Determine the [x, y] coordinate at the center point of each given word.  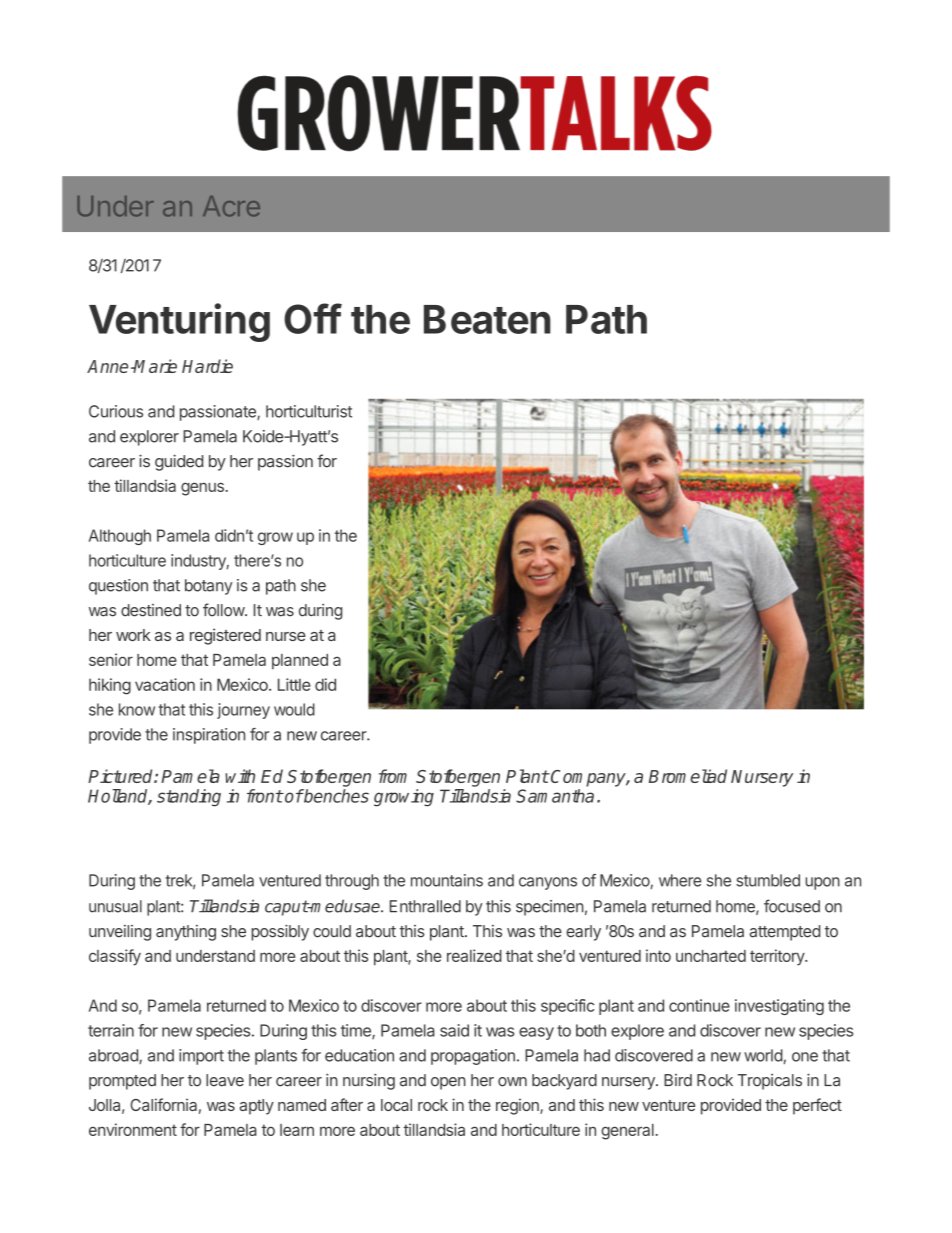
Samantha [555, 796]
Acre [231, 206]
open [448, 1083]
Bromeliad [688, 776]
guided [179, 462]
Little [294, 684]
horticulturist [309, 411]
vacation [165, 684]
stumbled [768, 880]
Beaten [487, 319]
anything [186, 933]
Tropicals [770, 1082]
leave [225, 1080]
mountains [447, 880]
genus [203, 489]
